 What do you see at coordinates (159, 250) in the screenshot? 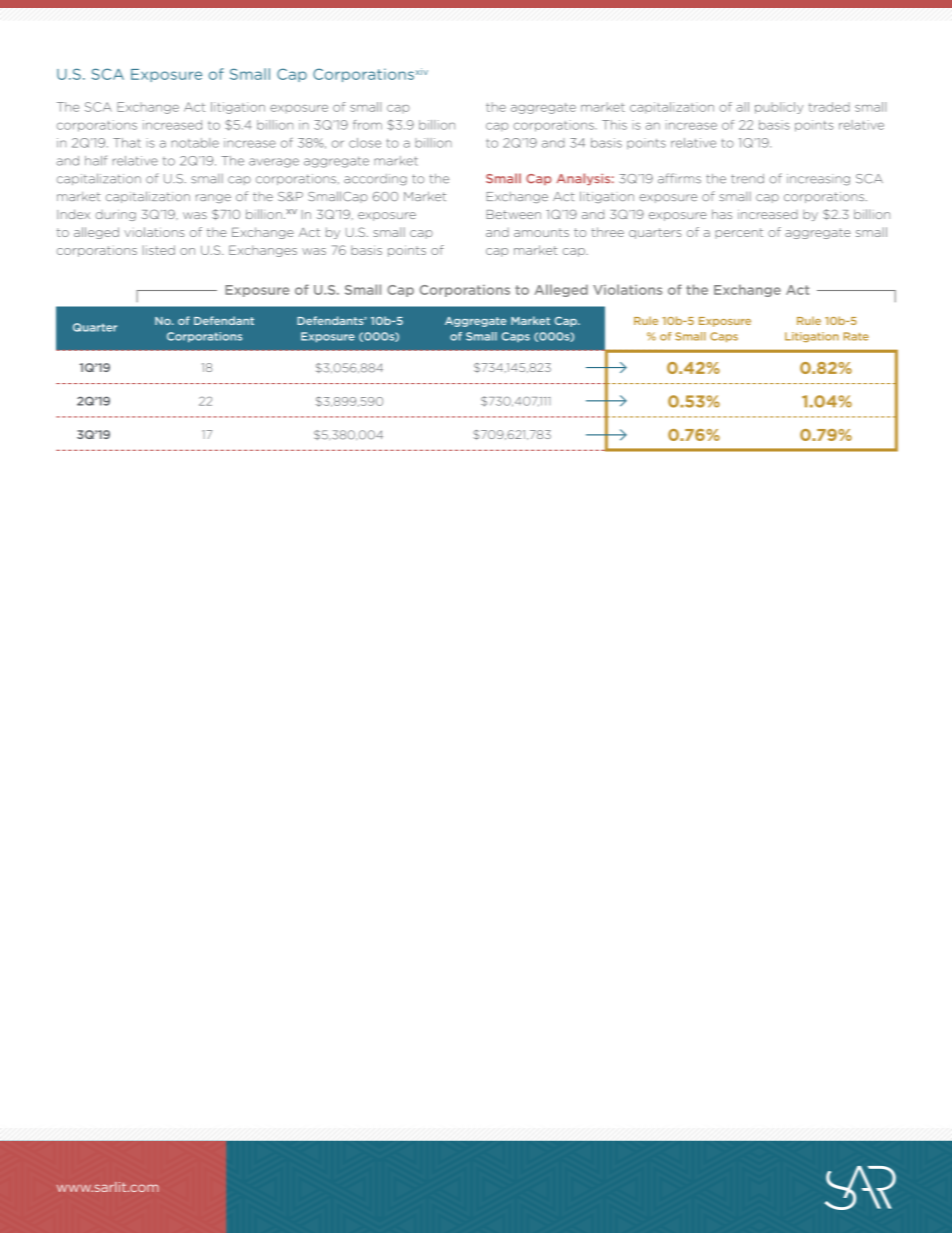
I see `listed` at bounding box center [159, 250].
